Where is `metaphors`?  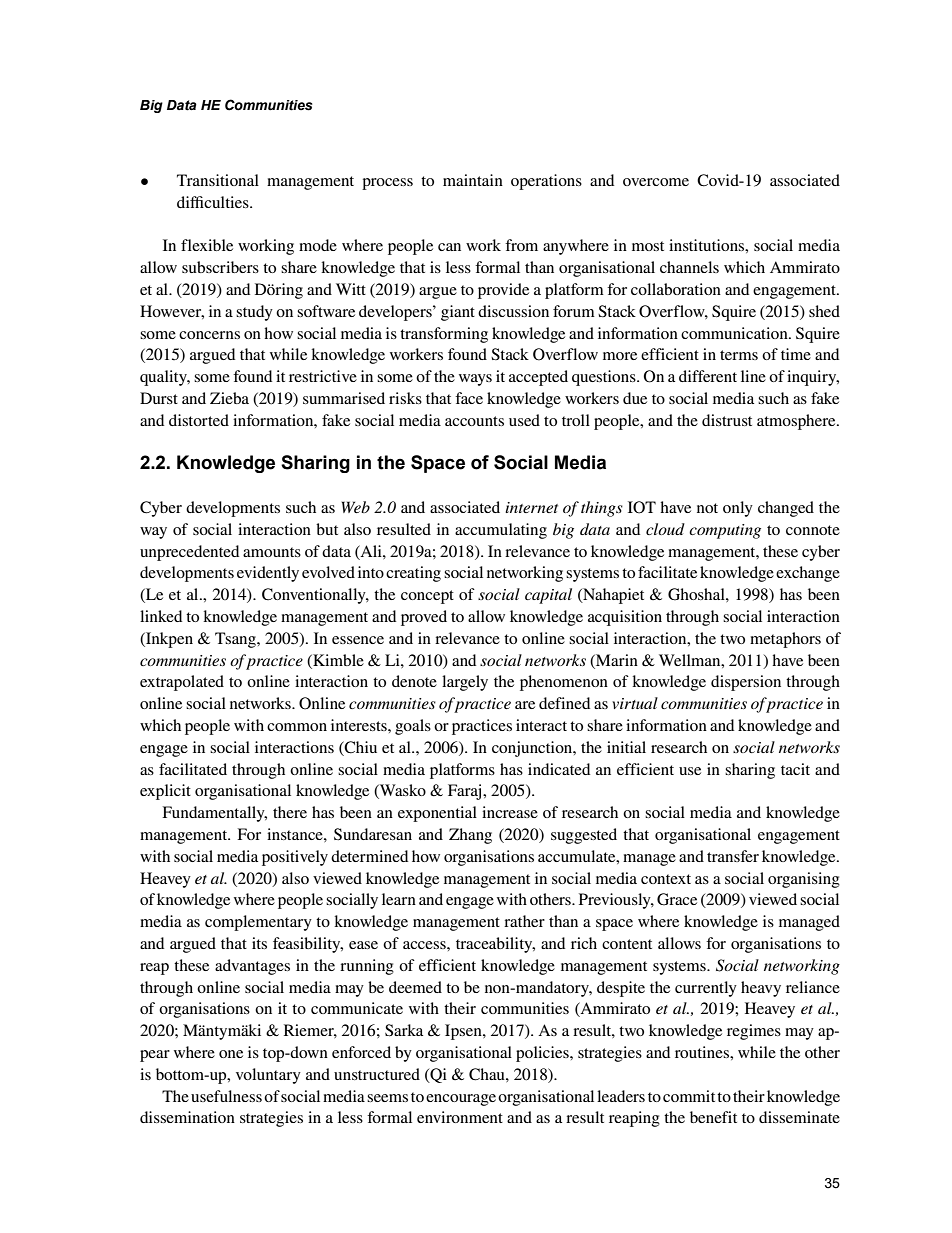
metaphors is located at coordinates (785, 640).
